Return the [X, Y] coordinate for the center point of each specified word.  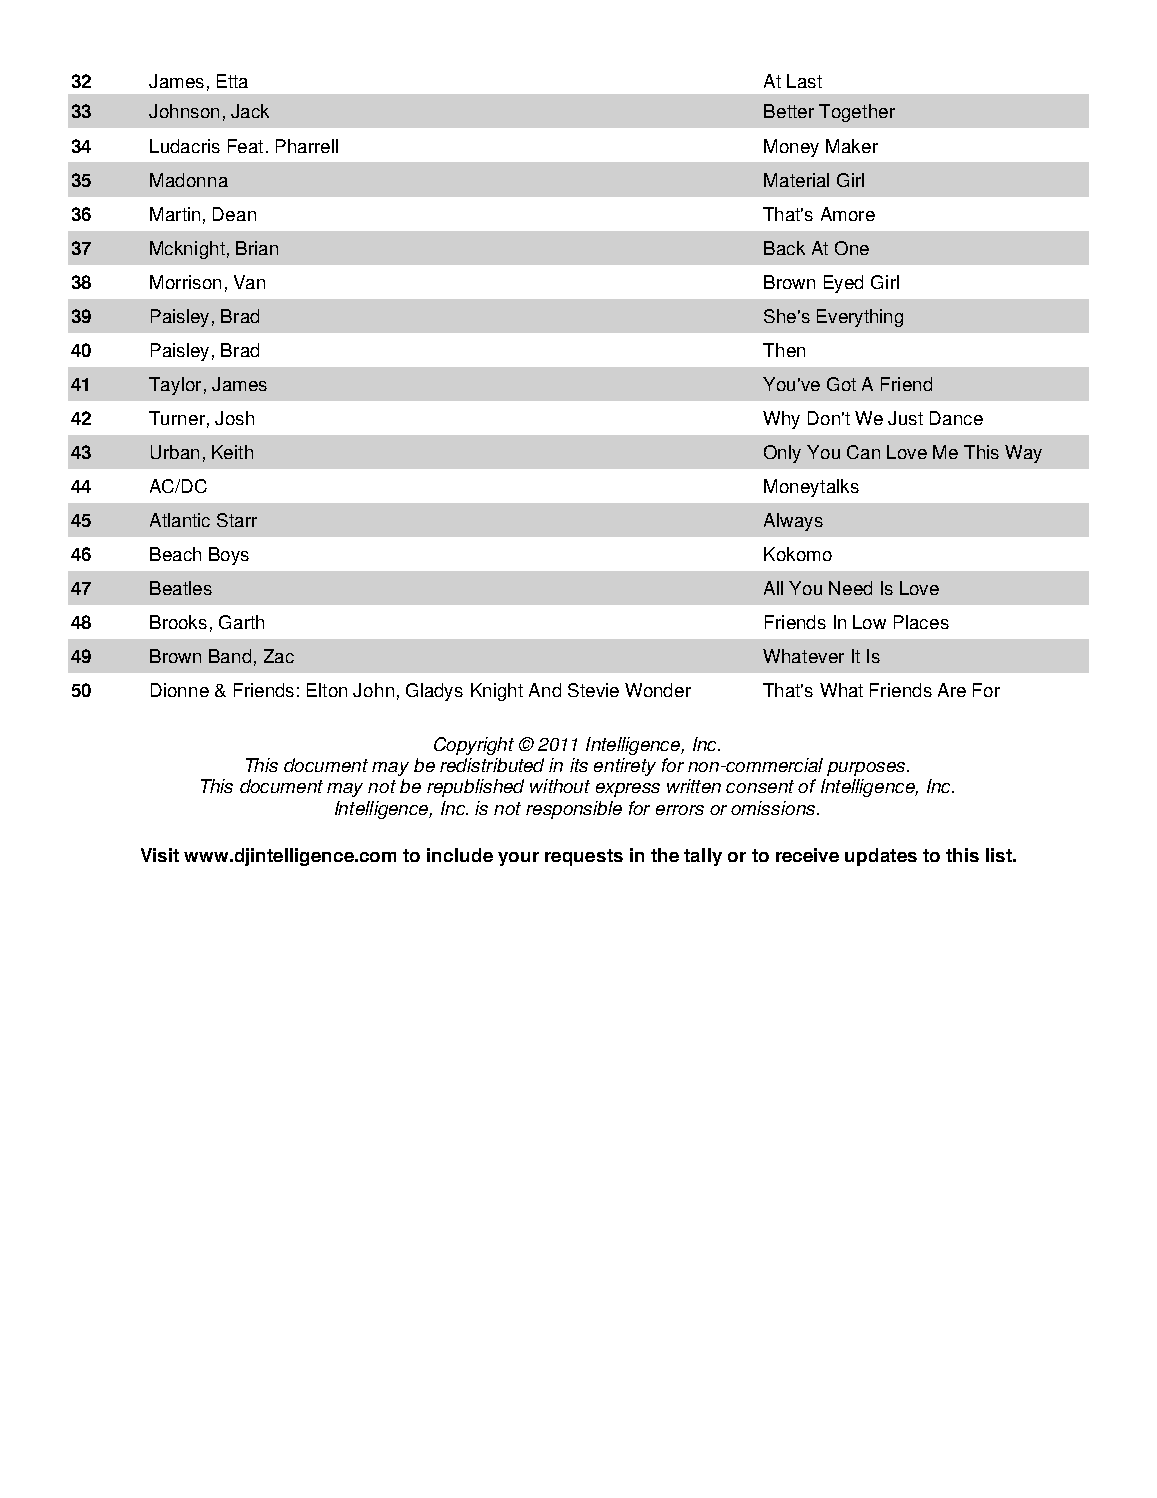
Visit [160, 855]
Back [784, 248]
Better [789, 111]
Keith [232, 452]
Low [869, 622]
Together [857, 113]
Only [782, 454]
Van [249, 282]
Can [863, 452]
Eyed [843, 284]
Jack [250, 111]
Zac [279, 656]
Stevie [593, 690]
